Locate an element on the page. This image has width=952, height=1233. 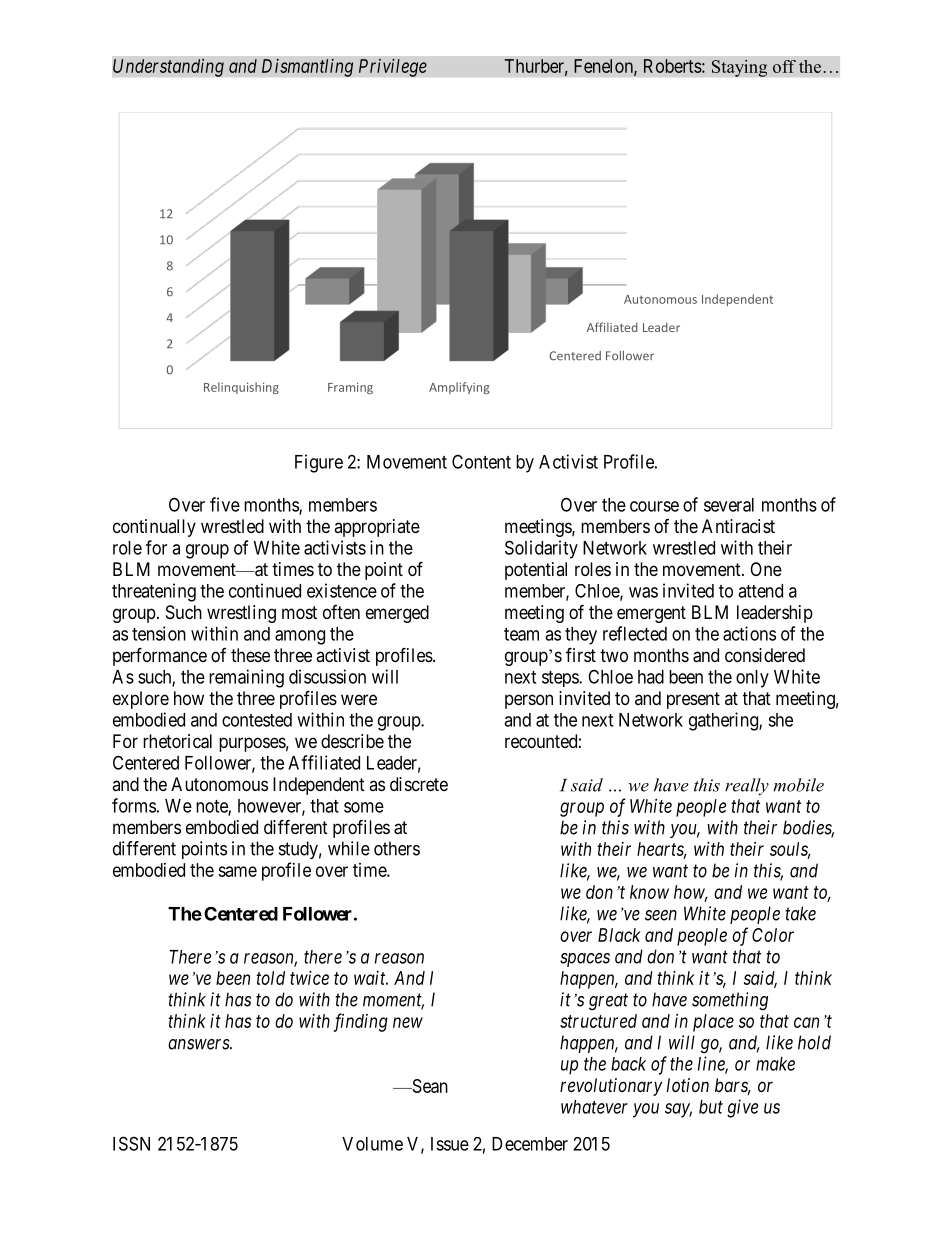
team is located at coordinates (521, 634).
